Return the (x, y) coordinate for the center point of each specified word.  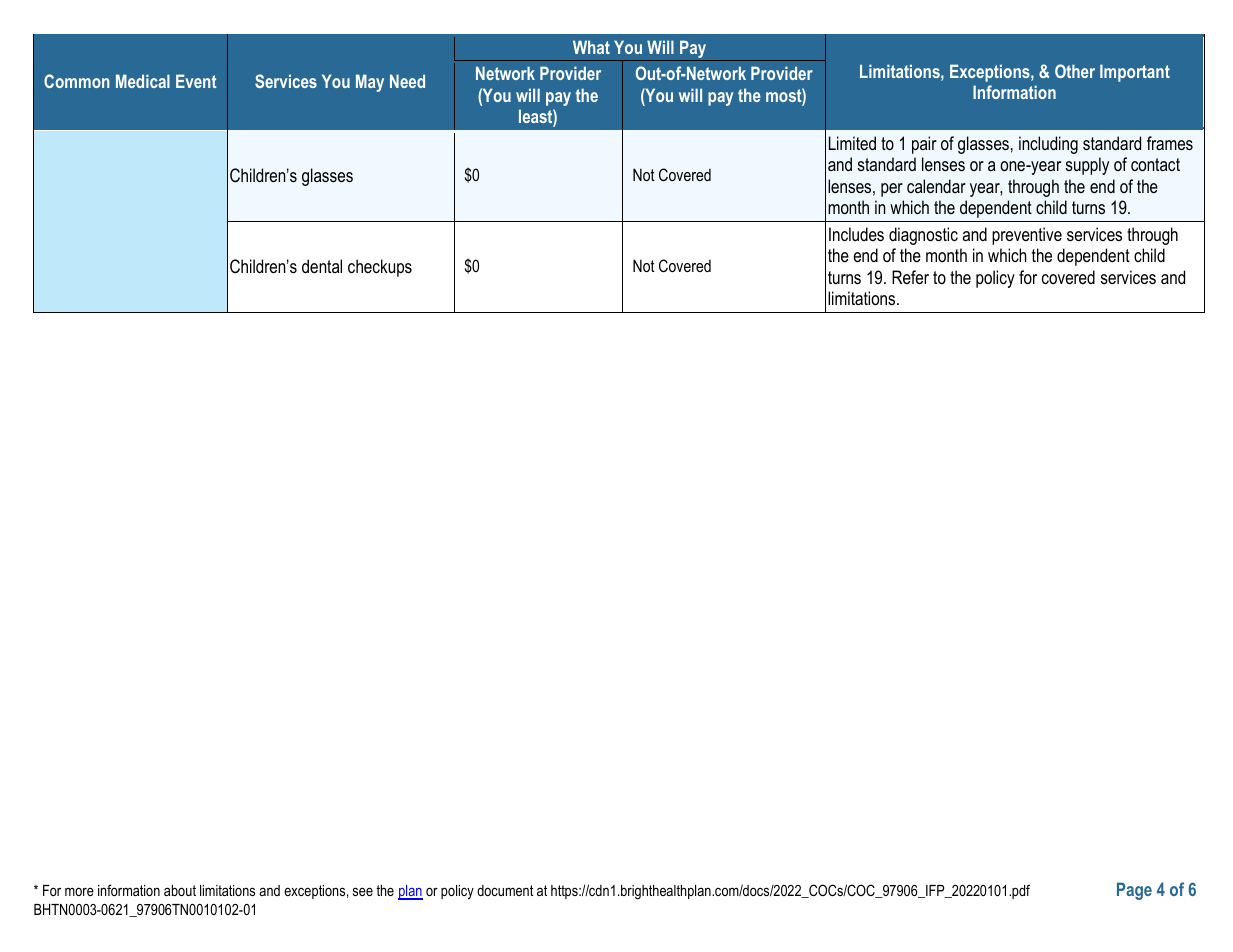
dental (322, 266)
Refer (910, 277)
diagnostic (923, 236)
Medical (143, 81)
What (591, 47)
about (180, 890)
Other (1075, 71)
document (505, 890)
